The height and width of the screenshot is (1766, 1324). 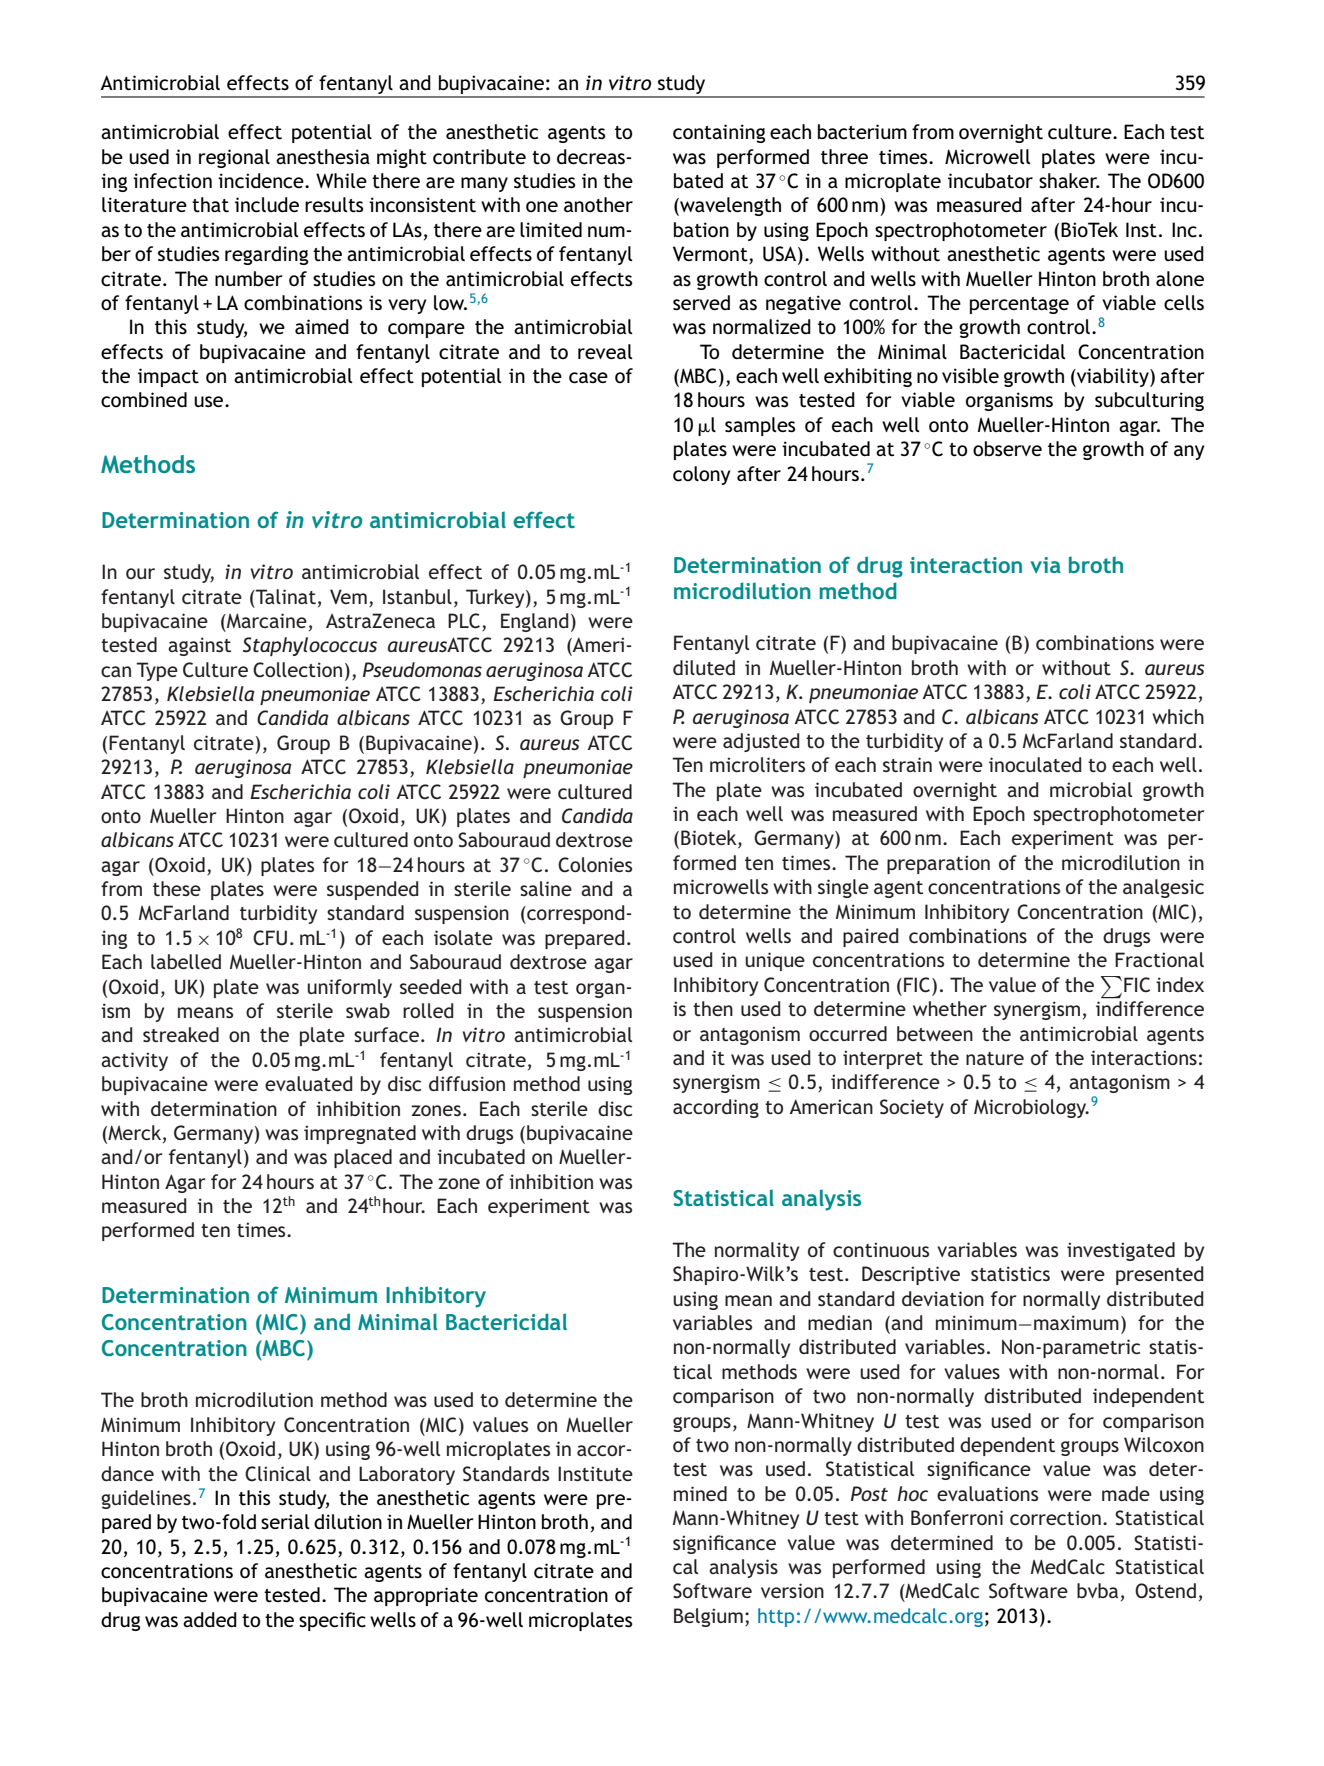 What do you see at coordinates (1069, 180) in the screenshot?
I see `shaker` at bounding box center [1069, 180].
